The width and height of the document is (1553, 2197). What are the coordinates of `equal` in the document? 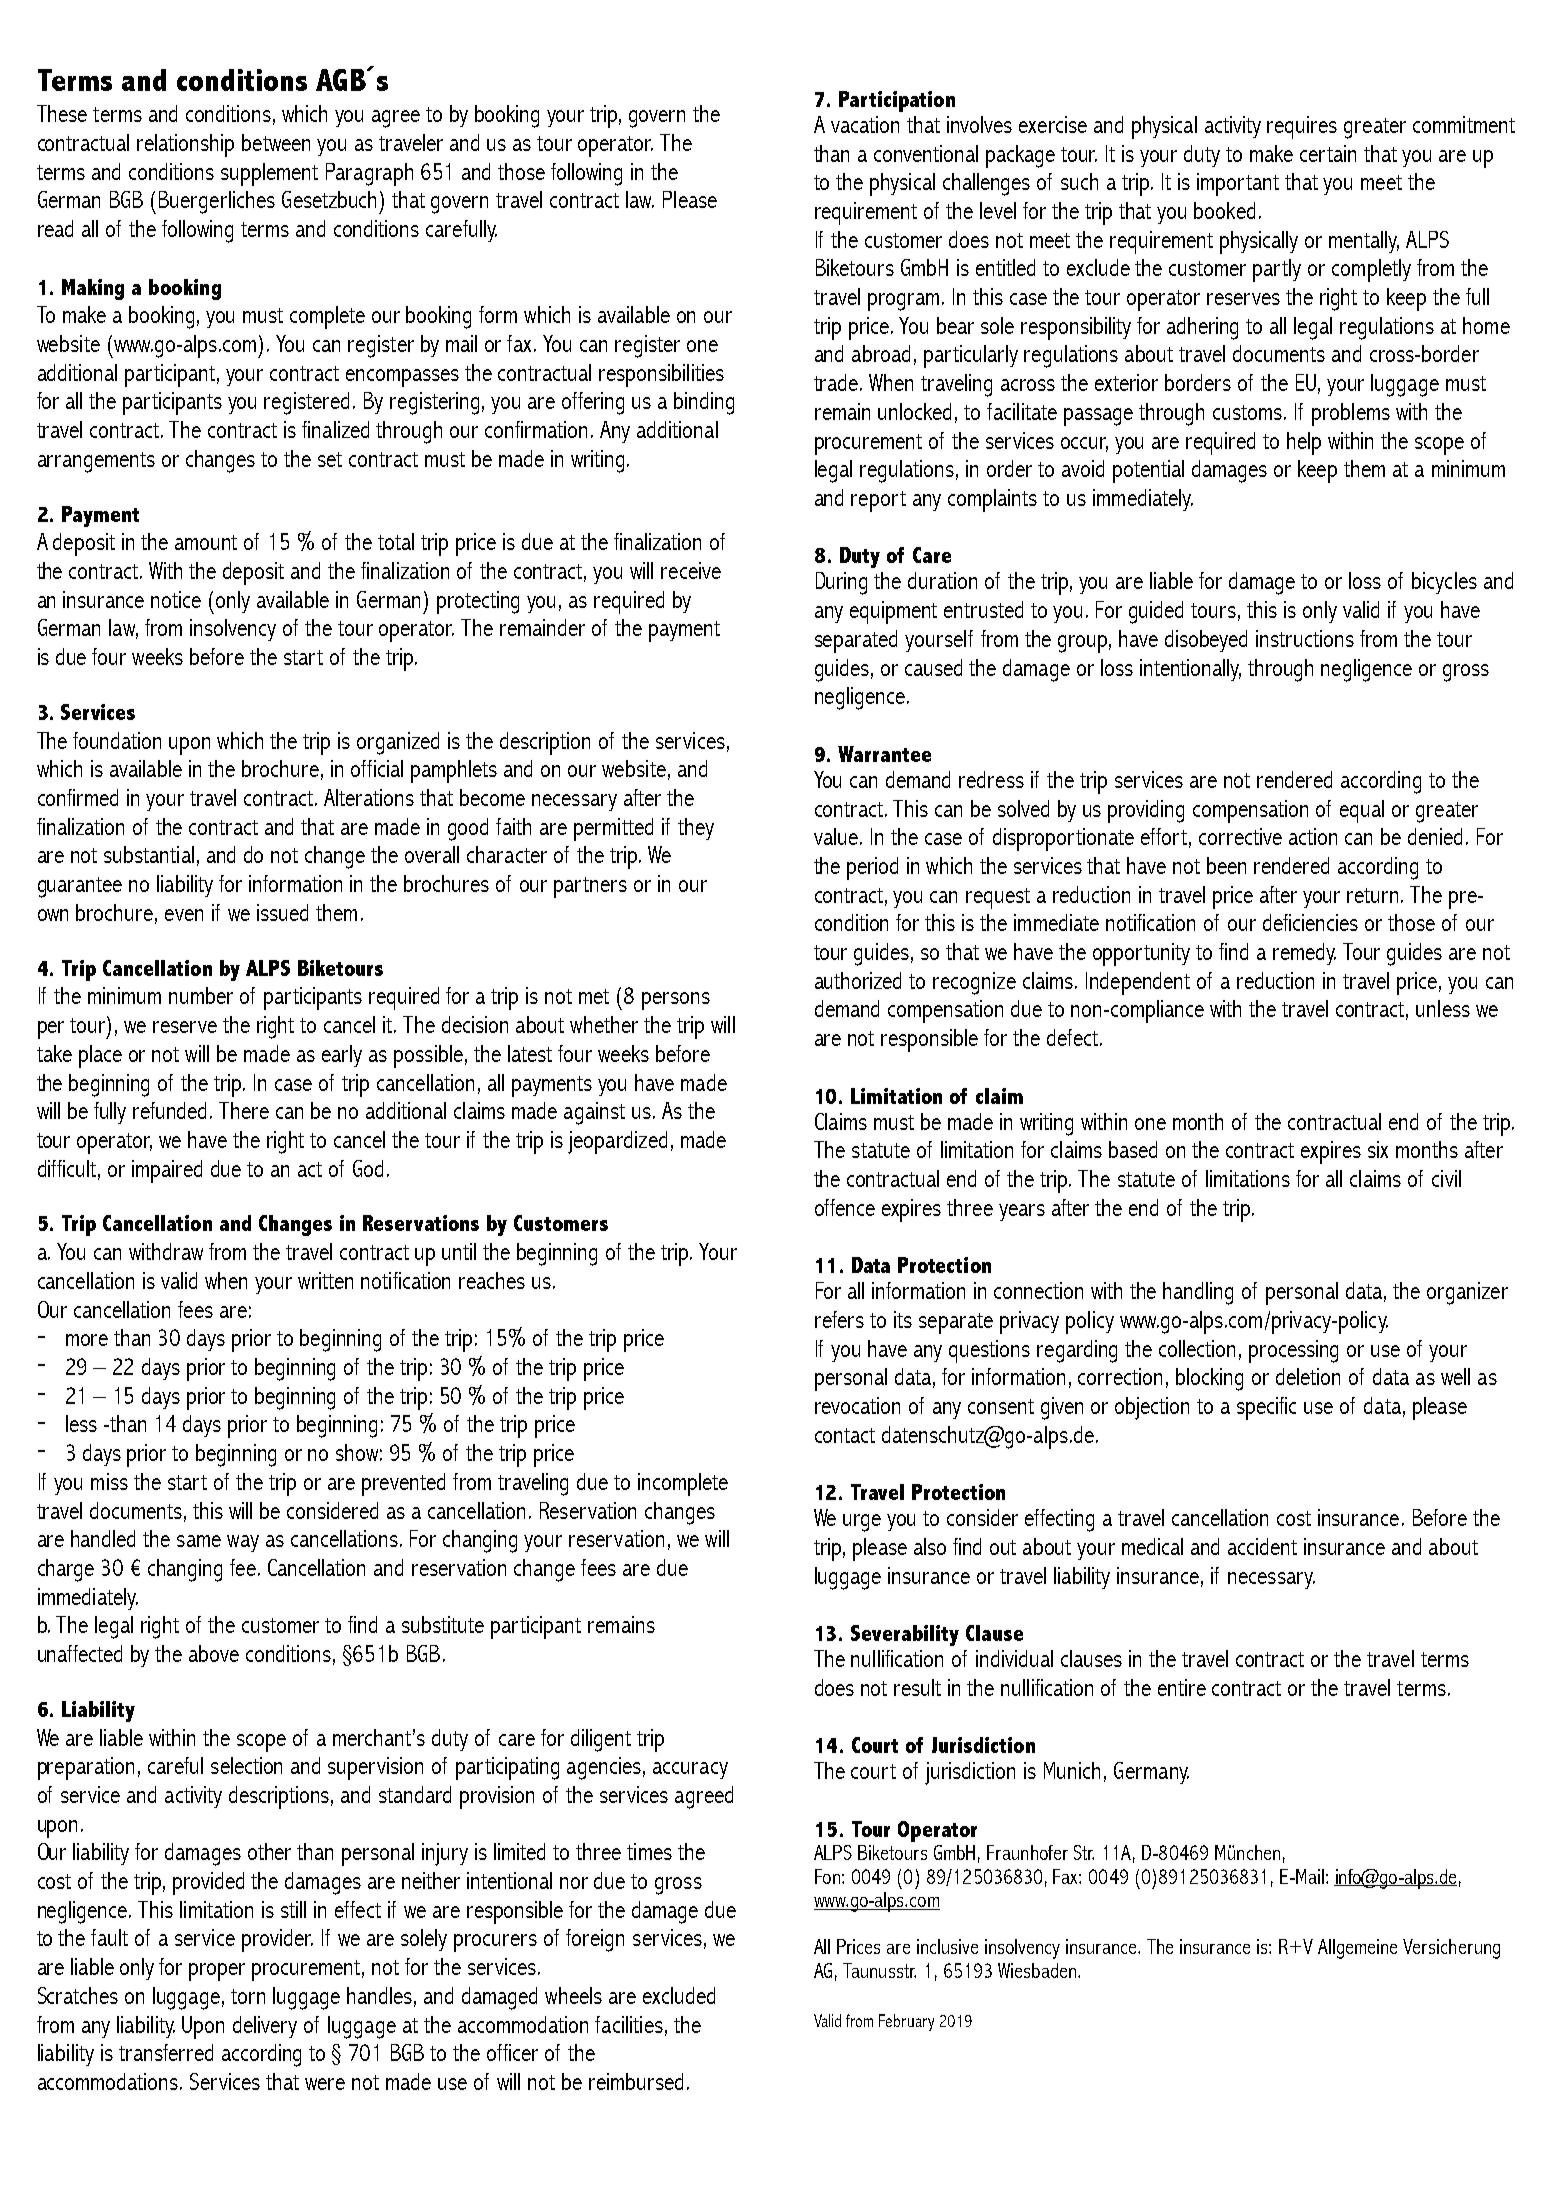 It's located at (1362, 811).
